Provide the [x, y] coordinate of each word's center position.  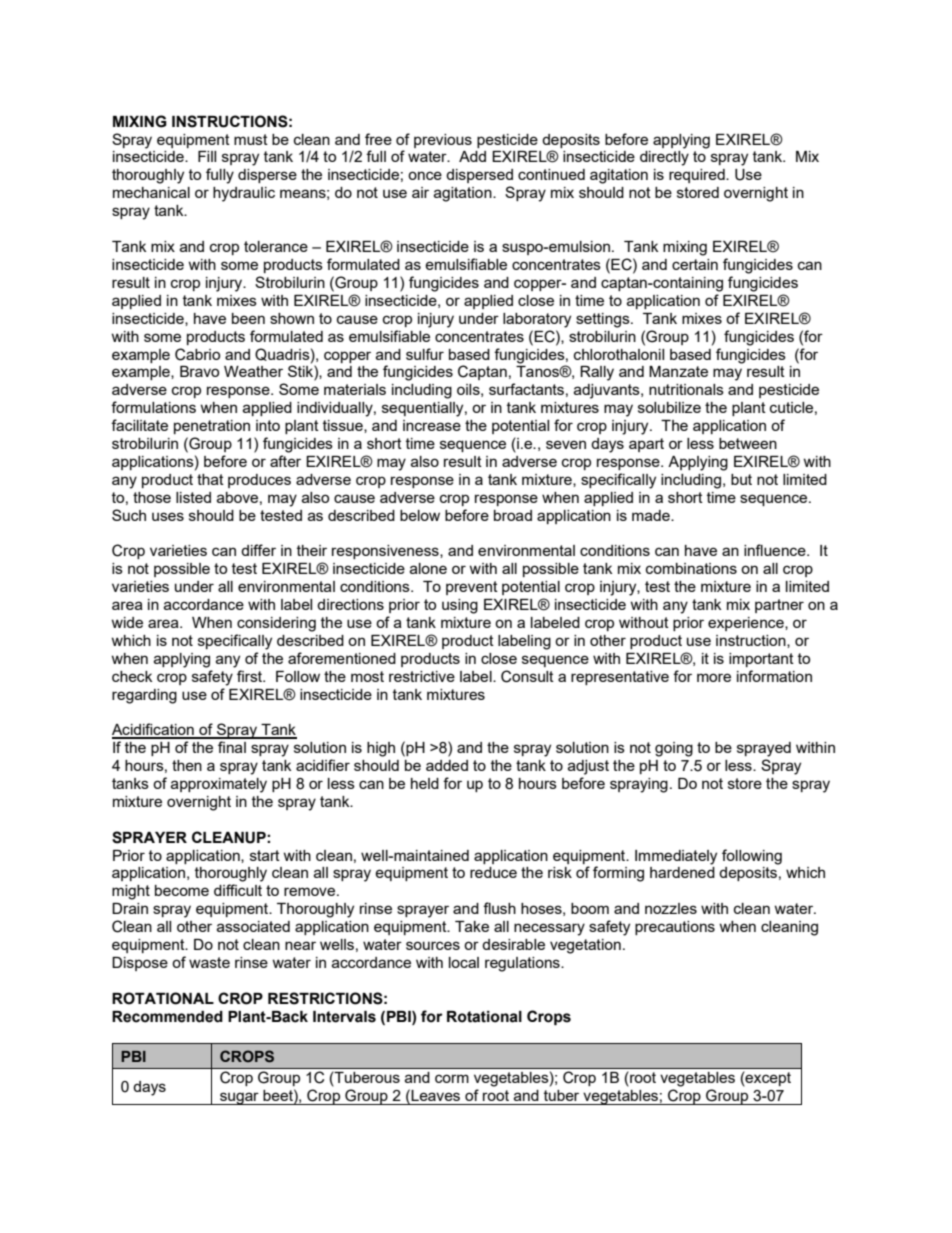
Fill [207, 156]
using [460, 606]
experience [747, 624]
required [698, 176]
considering [276, 624]
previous [443, 141]
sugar [239, 1098]
